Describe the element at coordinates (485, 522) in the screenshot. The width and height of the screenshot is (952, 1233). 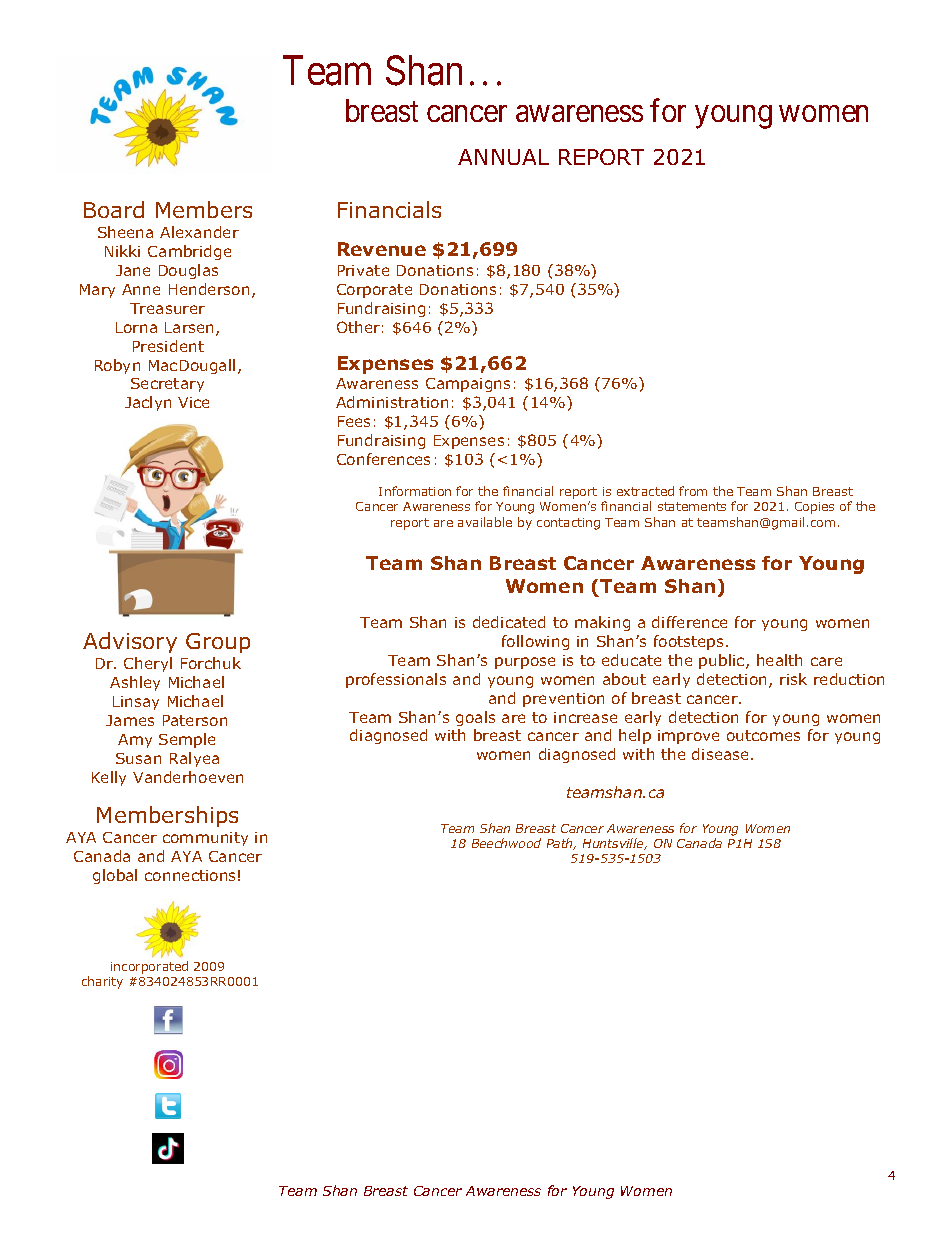
I see `available` at that location.
